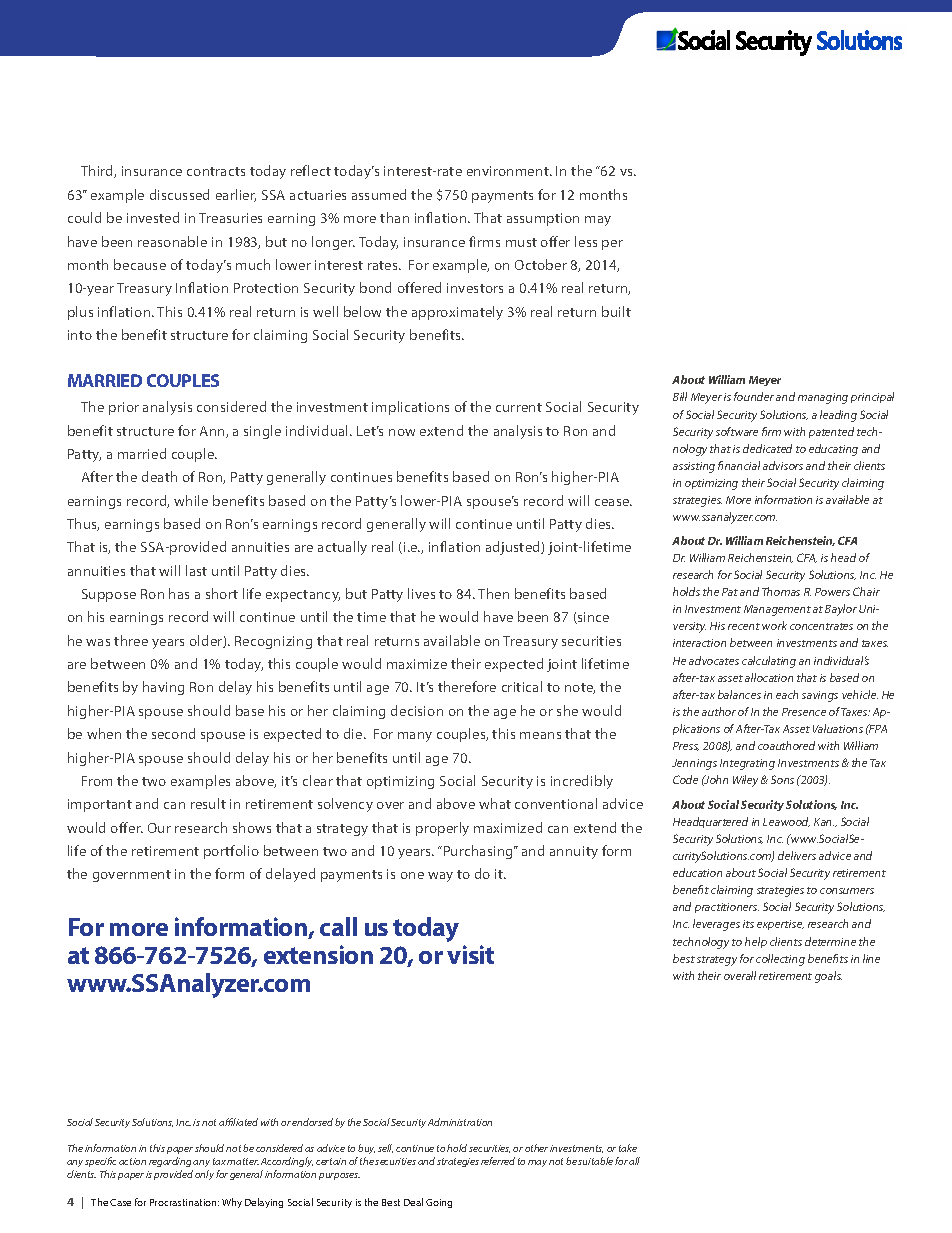 The width and height of the image is (952, 1233). I want to click on assumed, so click(379, 194).
